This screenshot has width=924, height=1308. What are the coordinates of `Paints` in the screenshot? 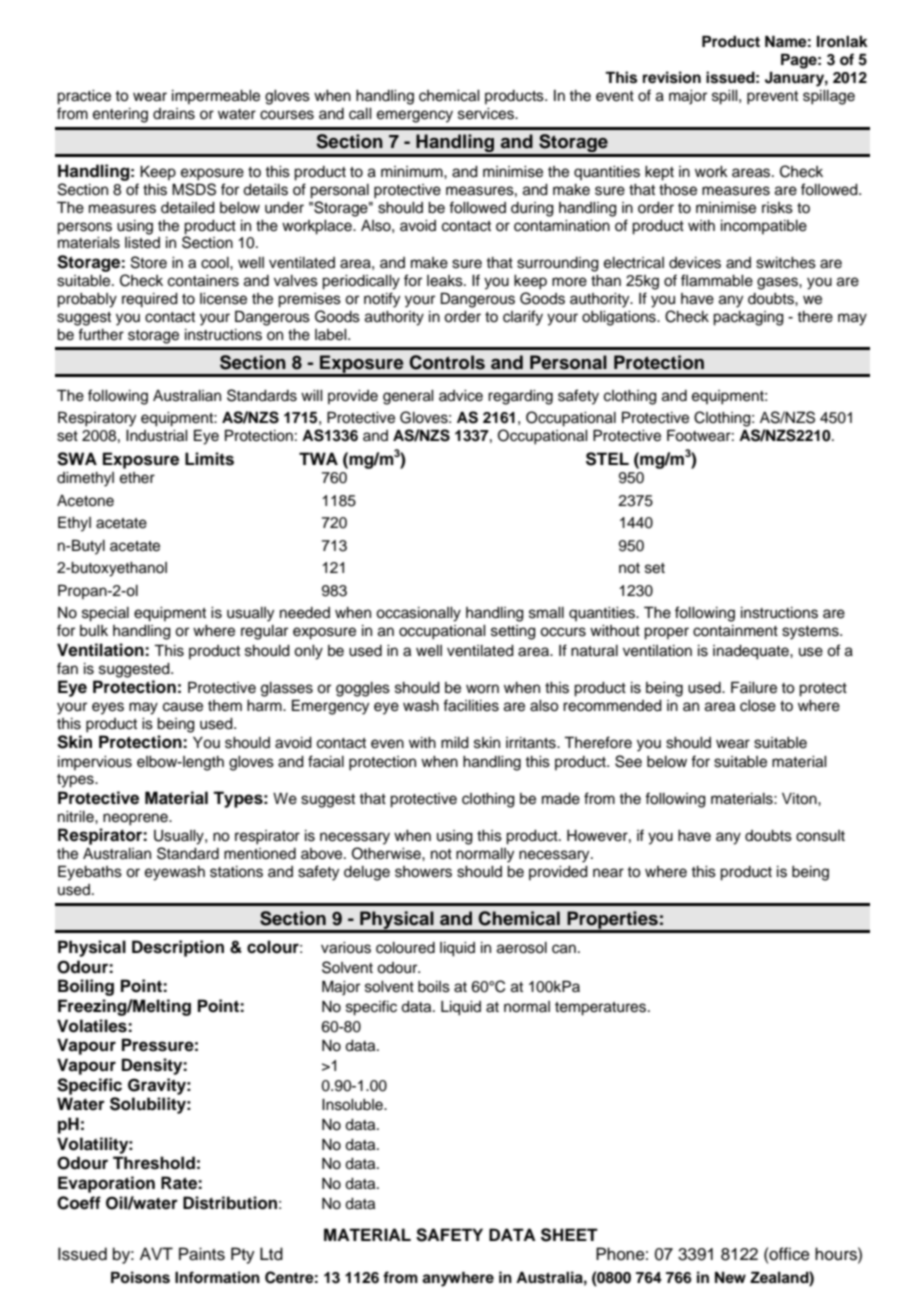 It's located at (202, 1254).
